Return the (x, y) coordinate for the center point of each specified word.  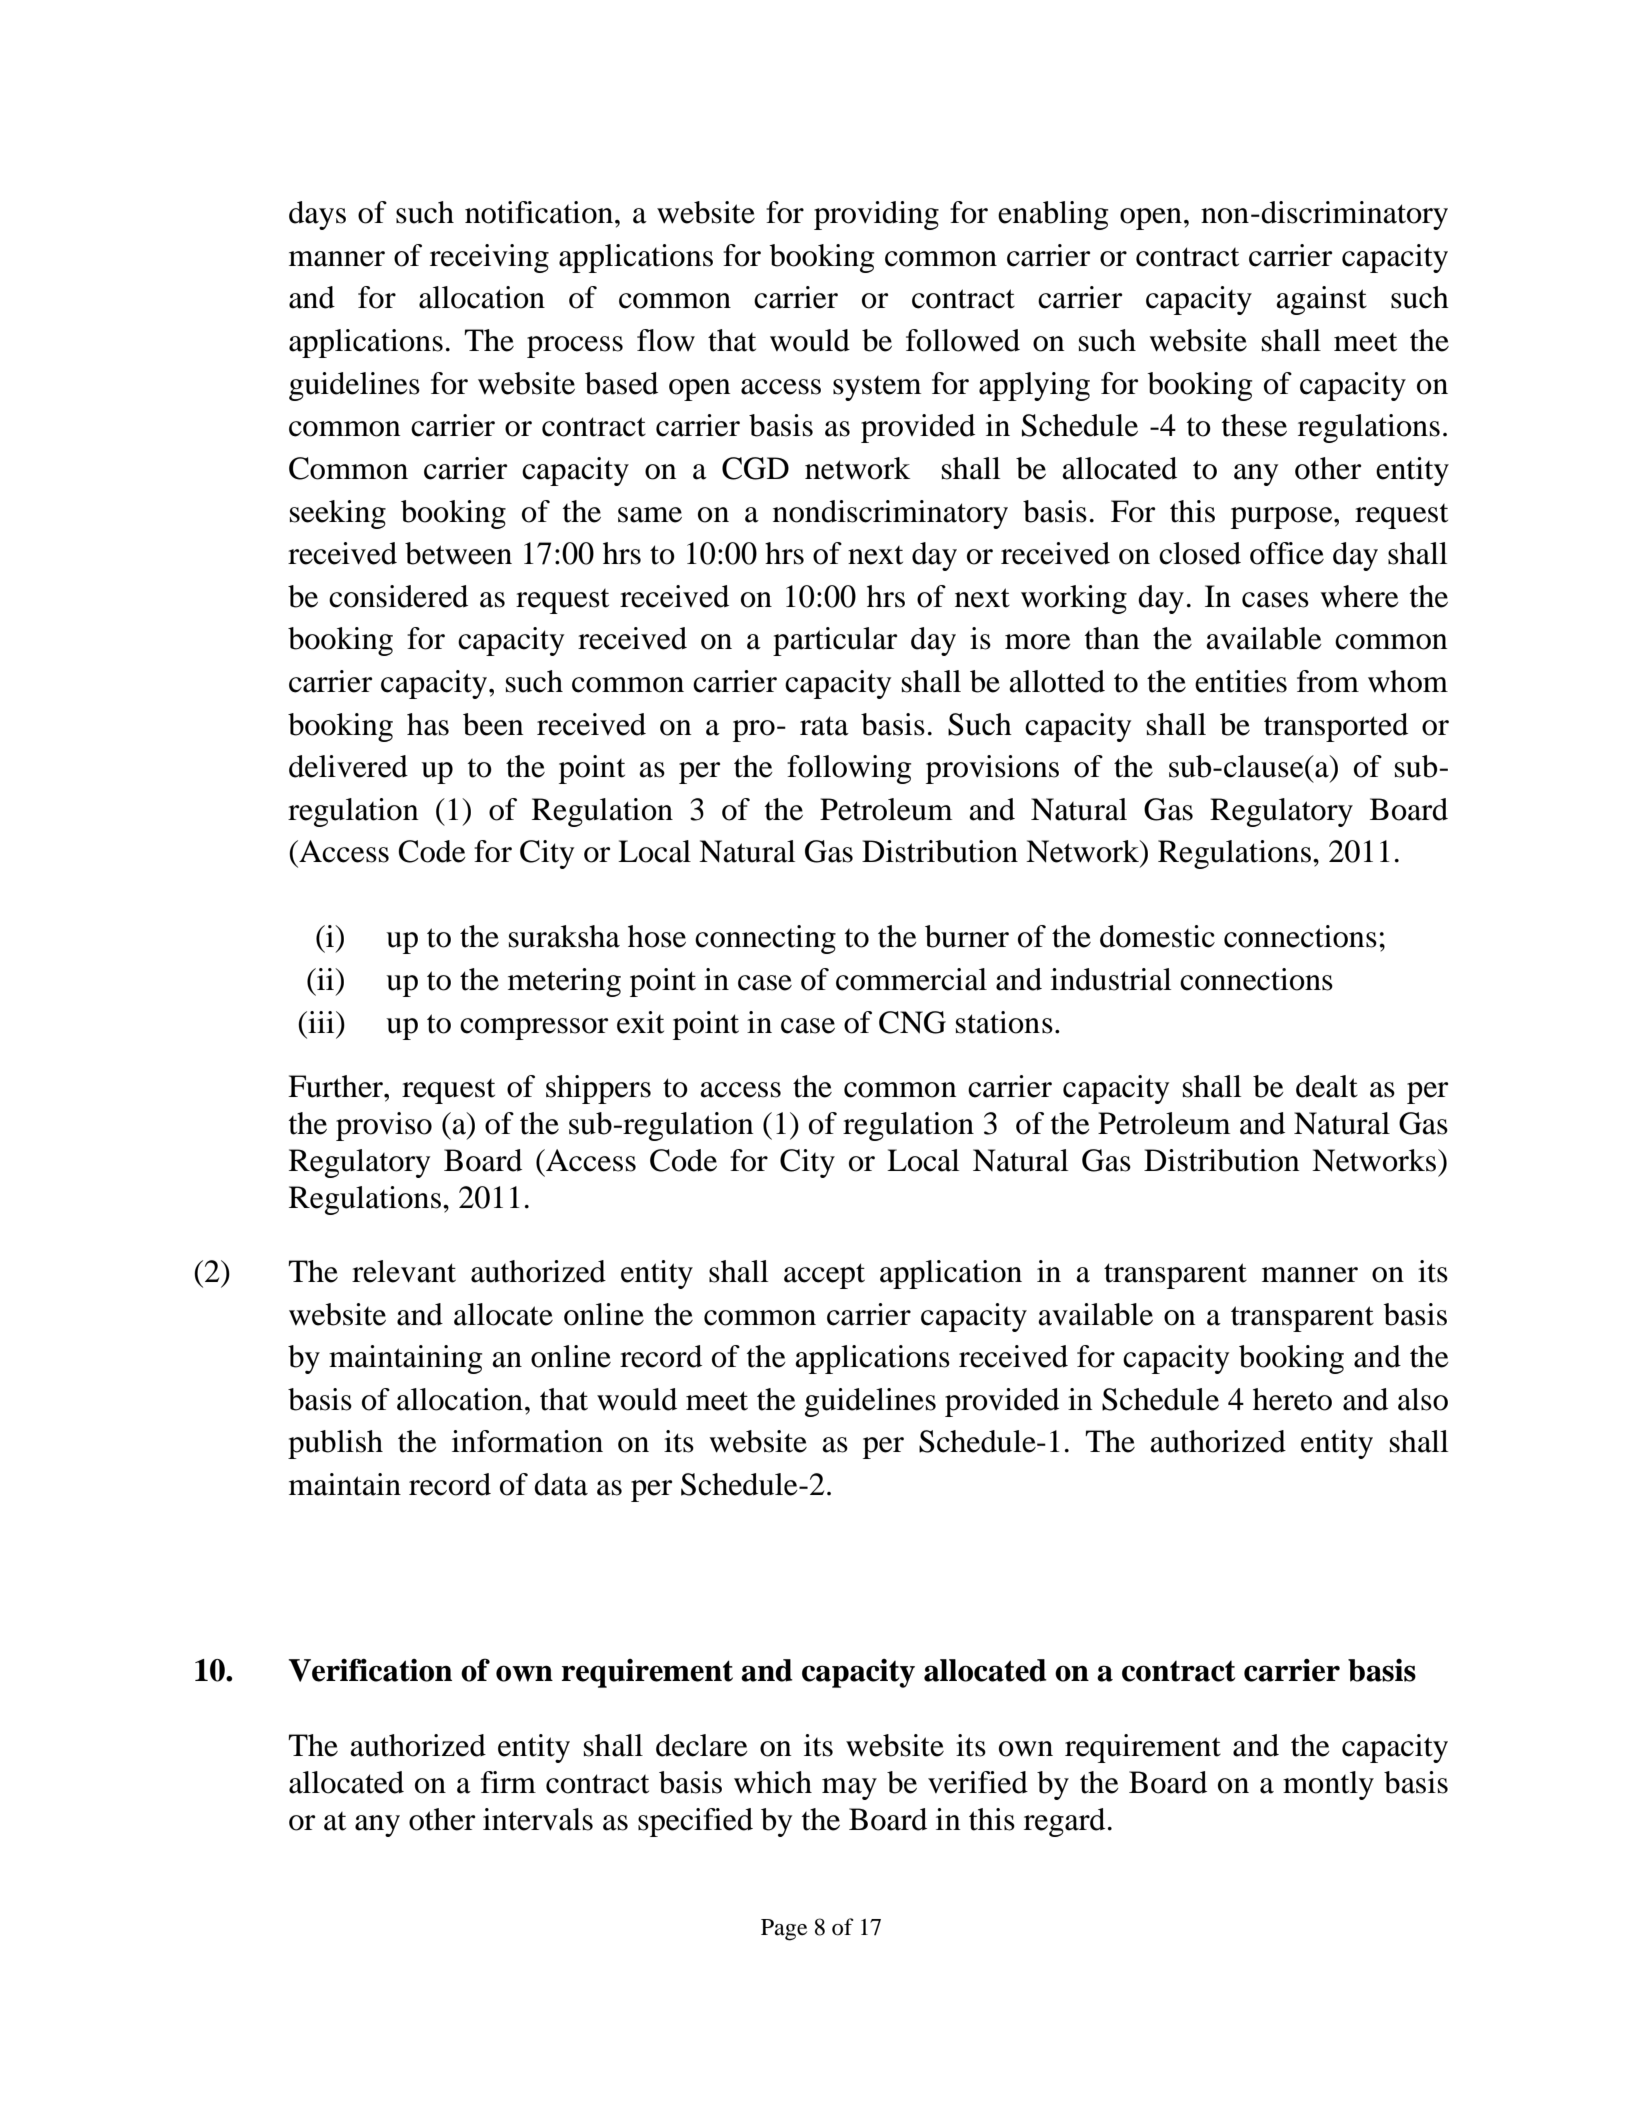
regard (1064, 1822)
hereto (1292, 1399)
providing (876, 215)
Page (784, 1930)
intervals (538, 1819)
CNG (912, 1022)
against (1321, 300)
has (428, 724)
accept (824, 1276)
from (1328, 681)
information (527, 1441)
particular (835, 641)
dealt (1327, 1086)
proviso (384, 1126)
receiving (489, 258)
